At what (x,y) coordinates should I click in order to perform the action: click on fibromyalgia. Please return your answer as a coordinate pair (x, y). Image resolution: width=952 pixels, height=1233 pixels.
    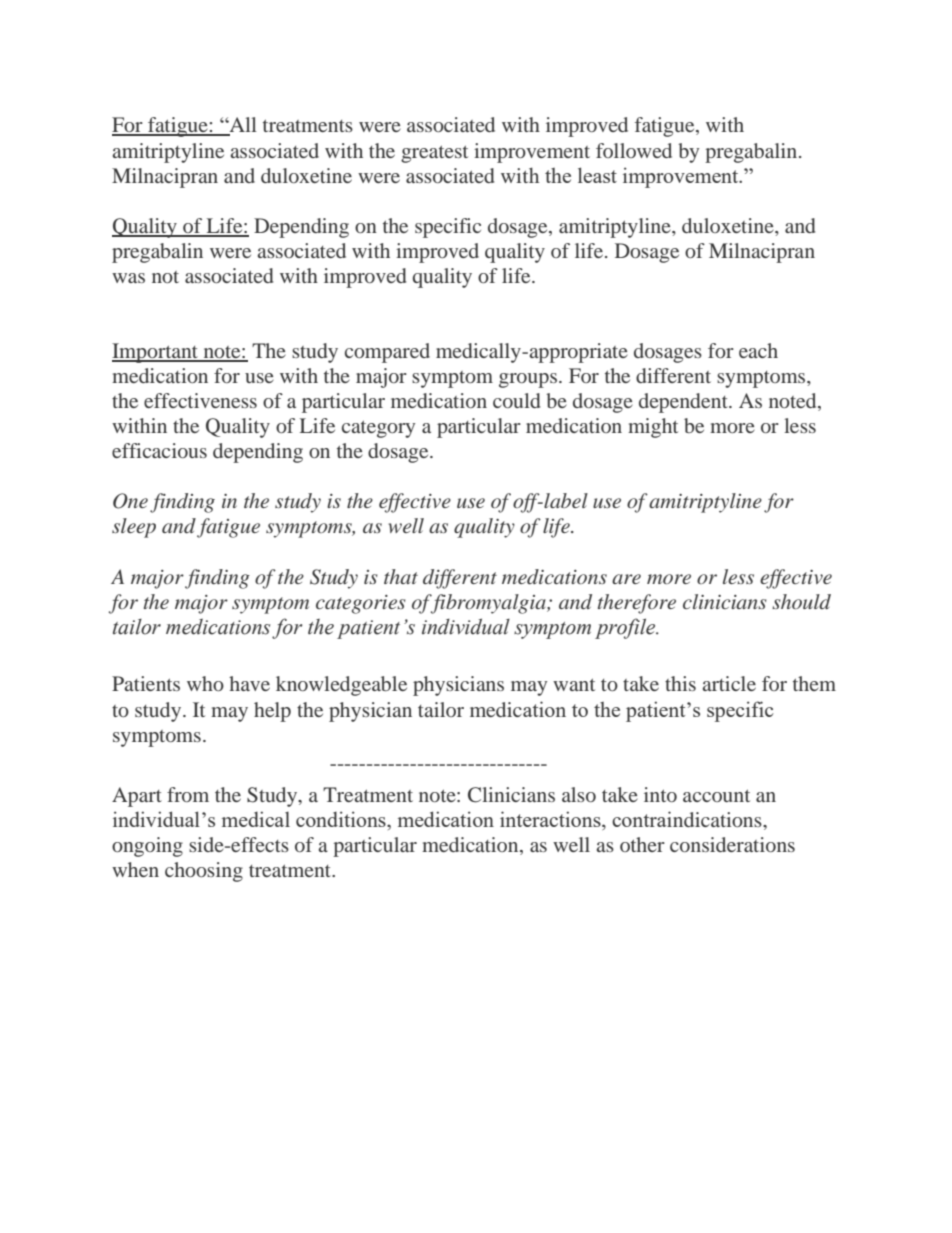
    Looking at the image, I should click on (488, 604).
